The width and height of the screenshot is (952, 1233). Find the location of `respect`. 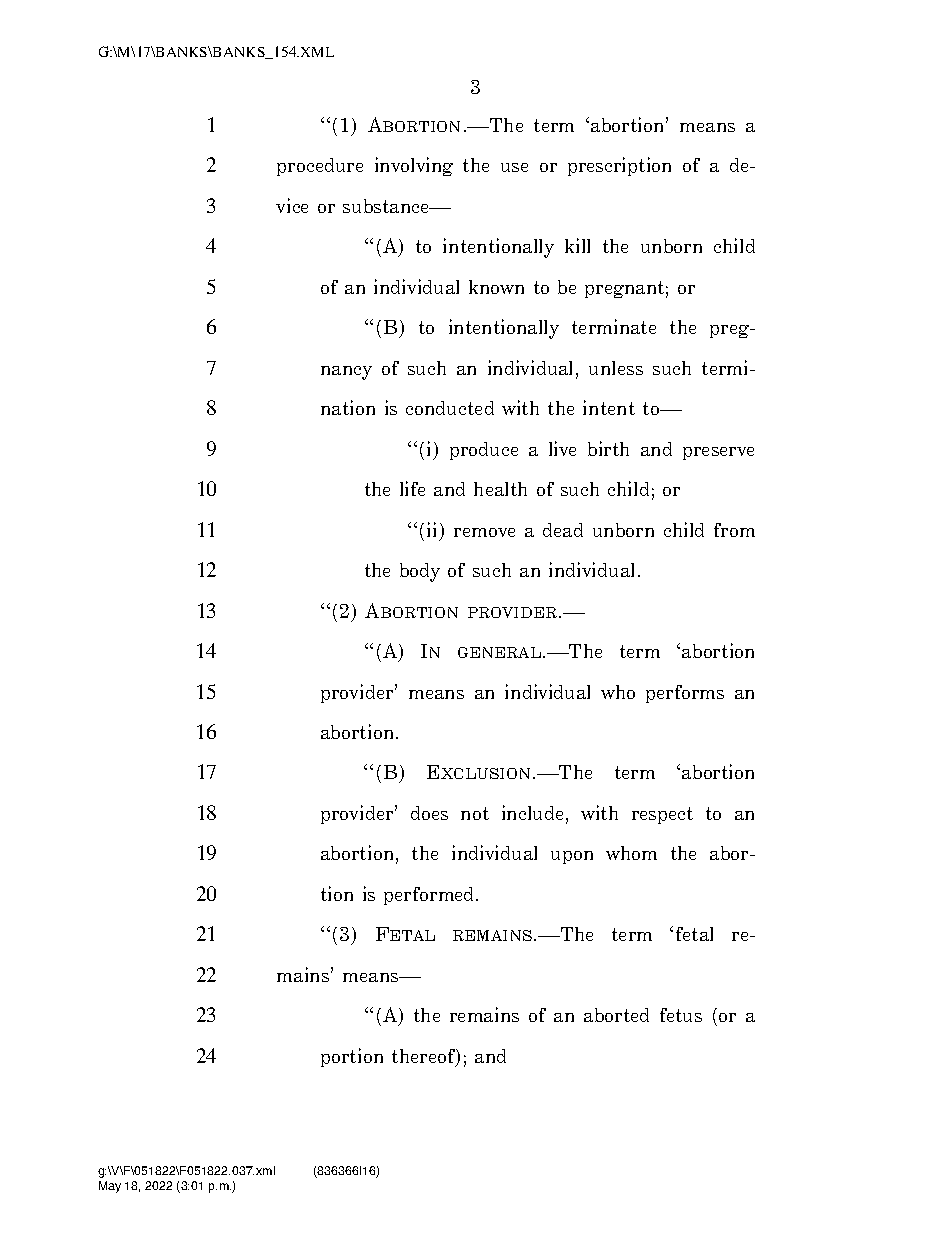

respect is located at coordinates (662, 815).
